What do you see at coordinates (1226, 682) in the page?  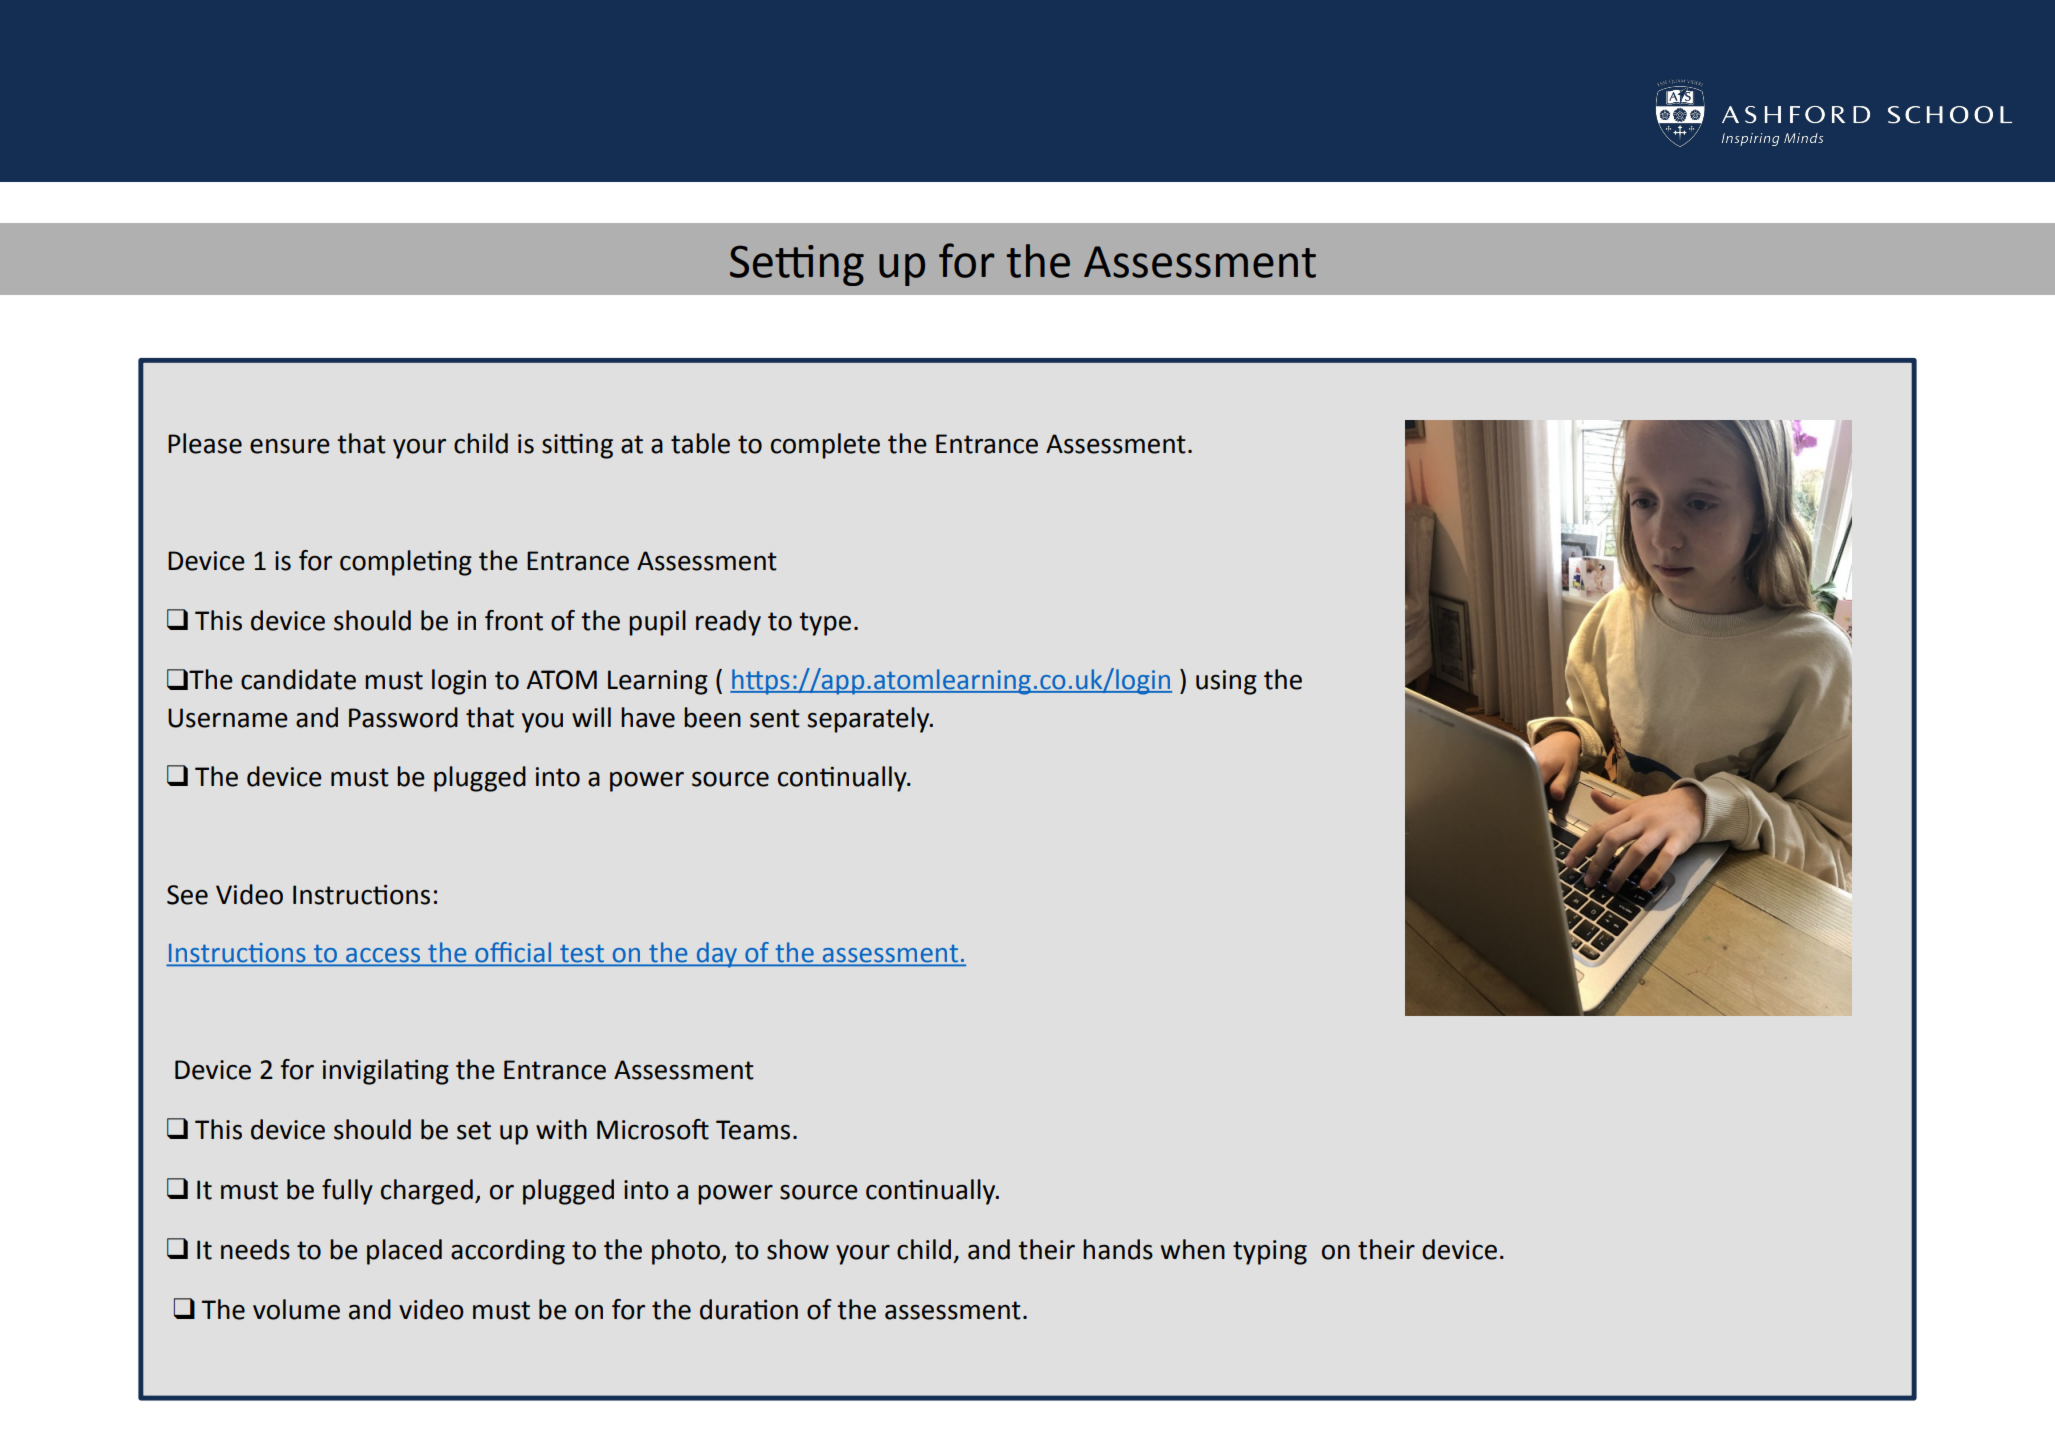 I see `using` at bounding box center [1226, 682].
